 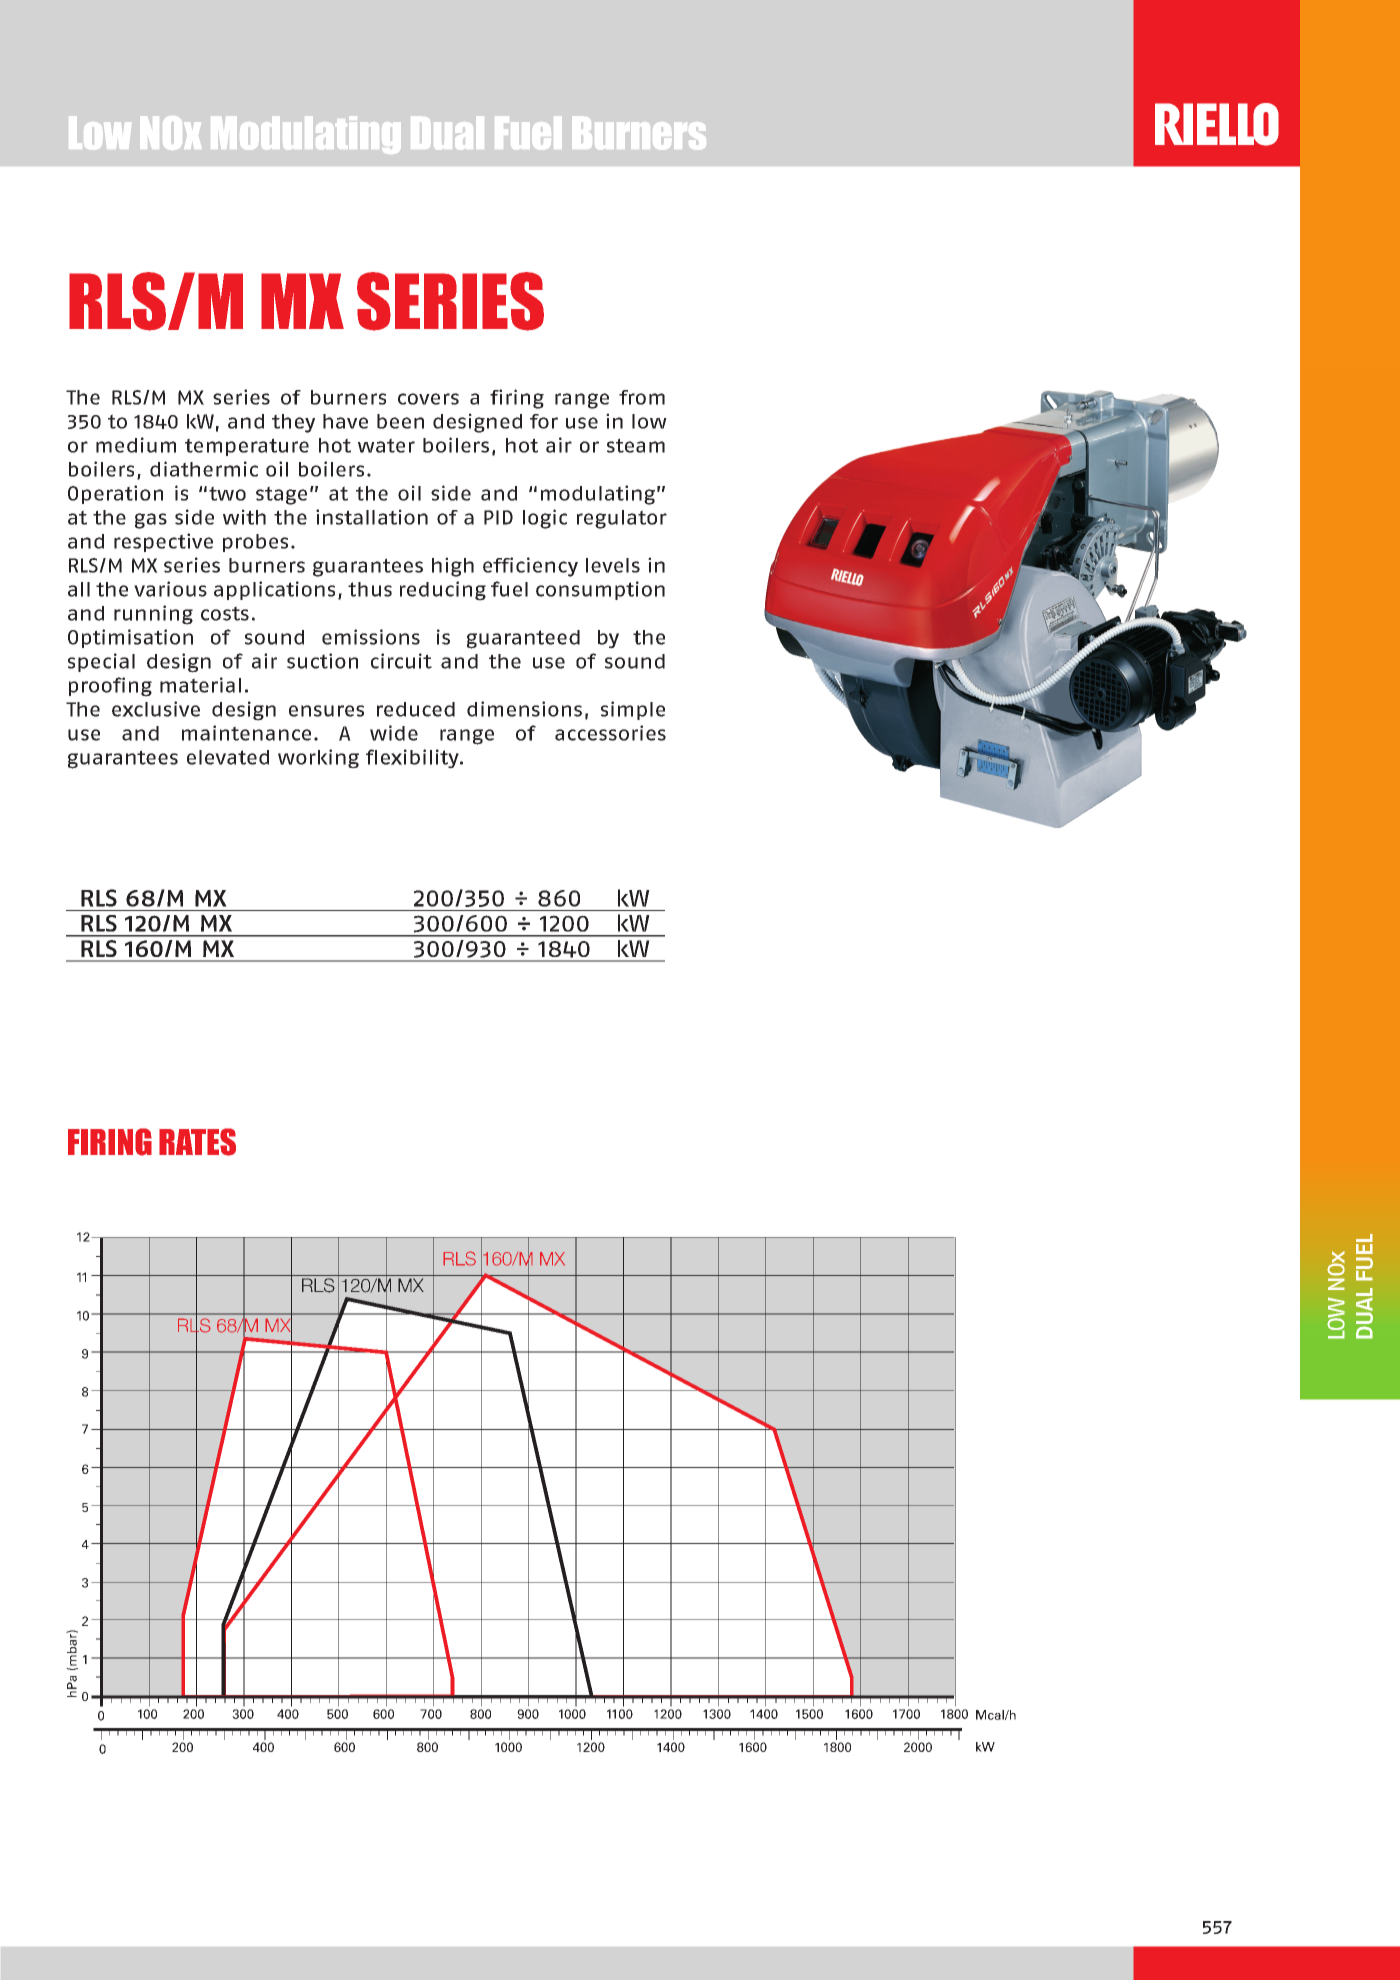 What do you see at coordinates (544, 421) in the page?
I see `for` at bounding box center [544, 421].
